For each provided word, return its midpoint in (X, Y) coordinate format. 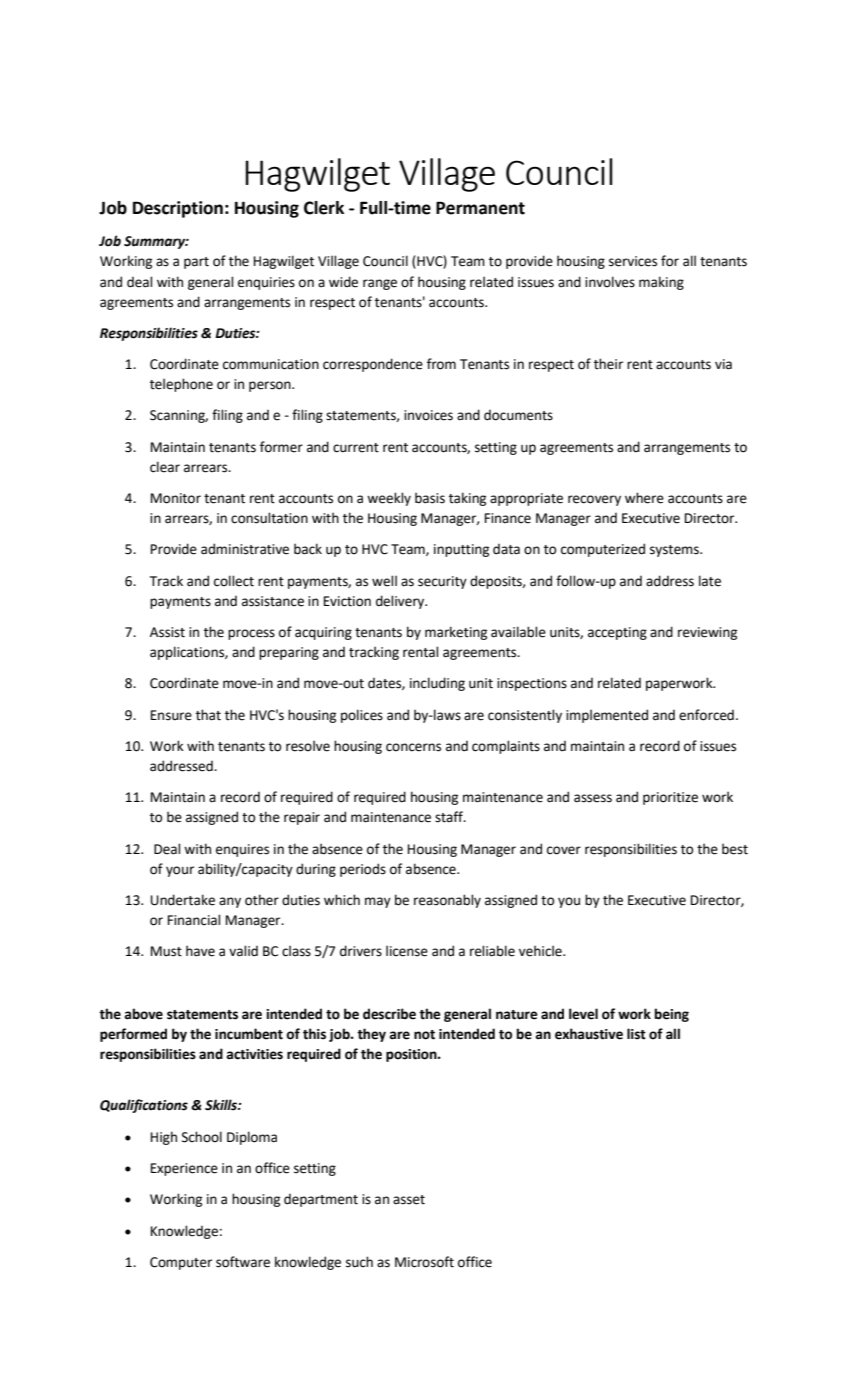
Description (178, 209)
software (243, 1262)
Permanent (480, 208)
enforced (706, 715)
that (208, 715)
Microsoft (424, 1262)
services (633, 261)
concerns (413, 747)
